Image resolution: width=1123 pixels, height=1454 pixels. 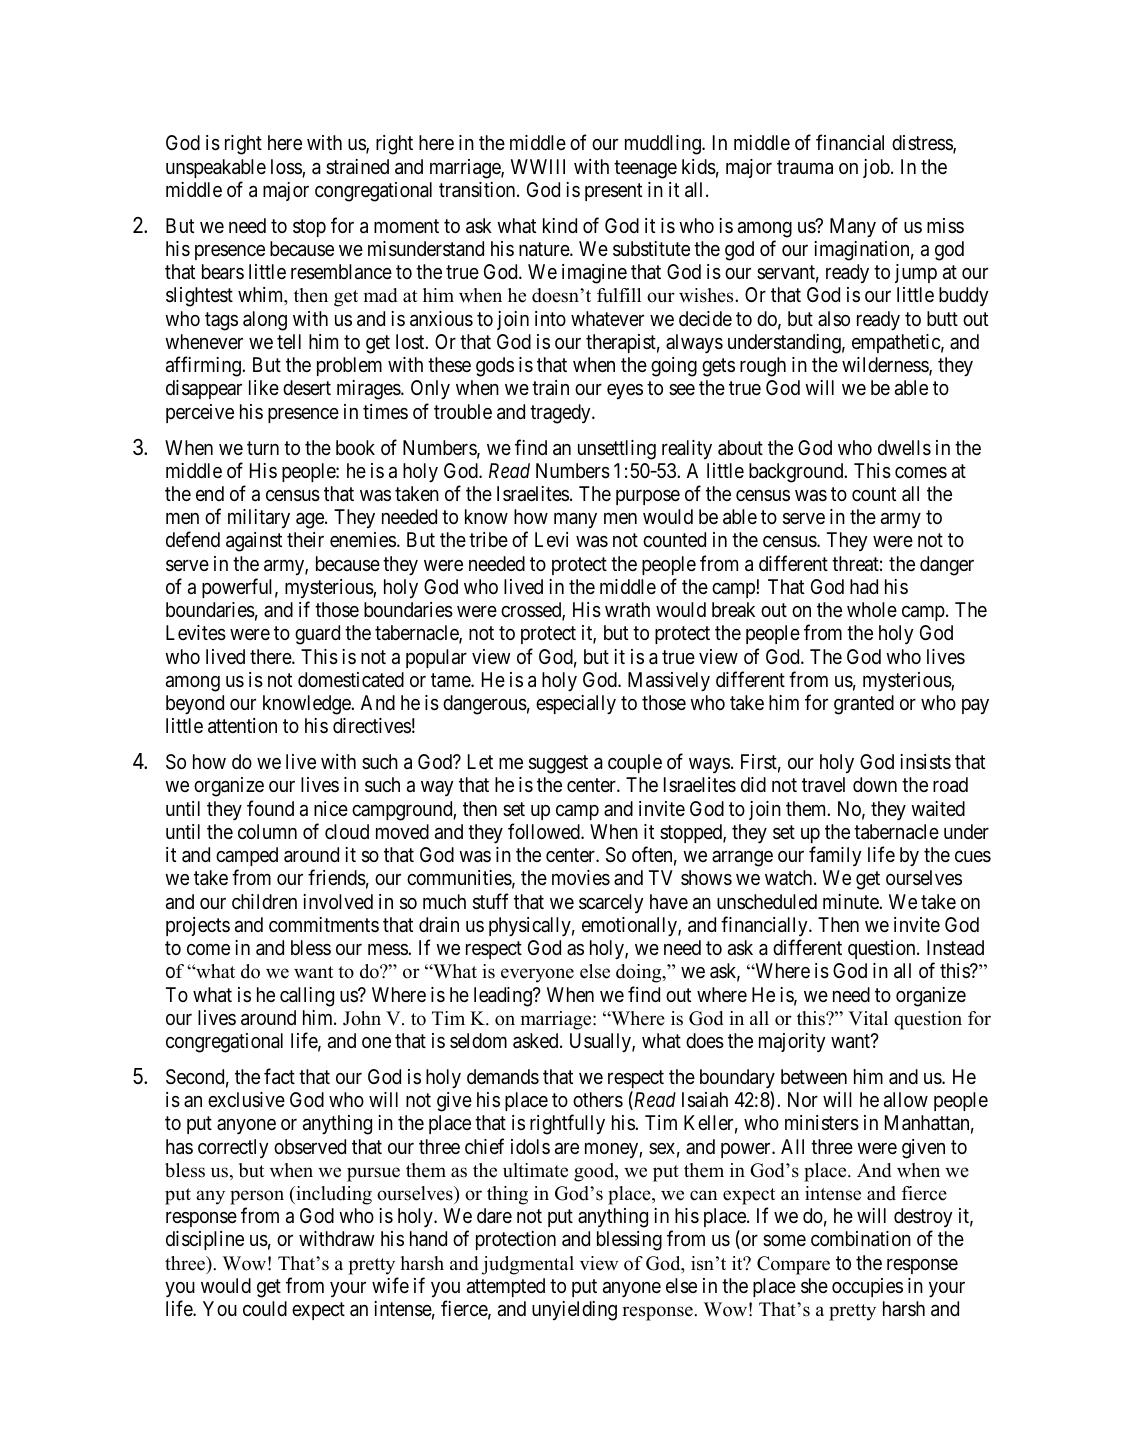 What do you see at coordinates (242, 726) in the screenshot?
I see `attention` at bounding box center [242, 726].
